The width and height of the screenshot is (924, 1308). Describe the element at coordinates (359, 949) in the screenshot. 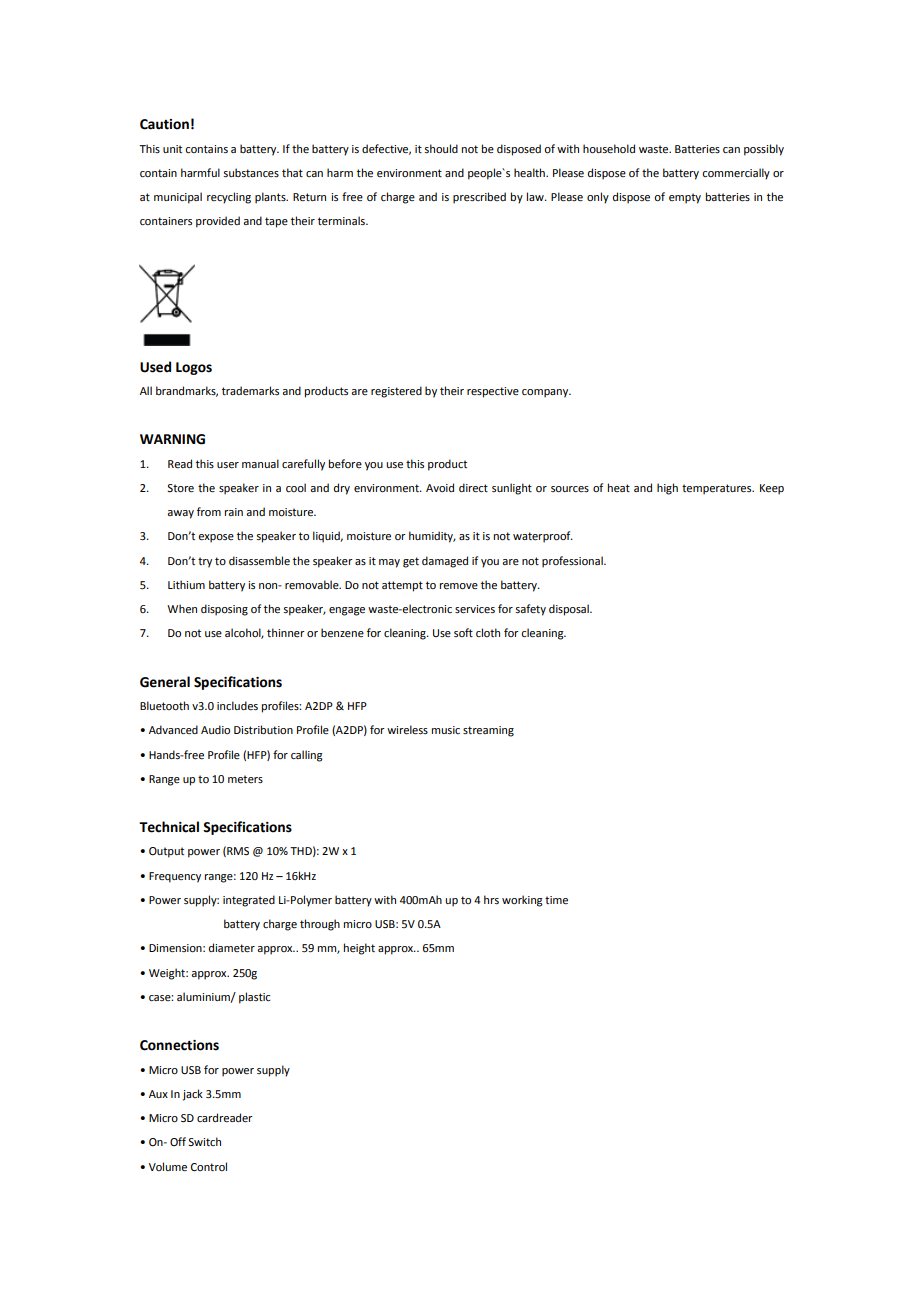

I see `height` at that location.
